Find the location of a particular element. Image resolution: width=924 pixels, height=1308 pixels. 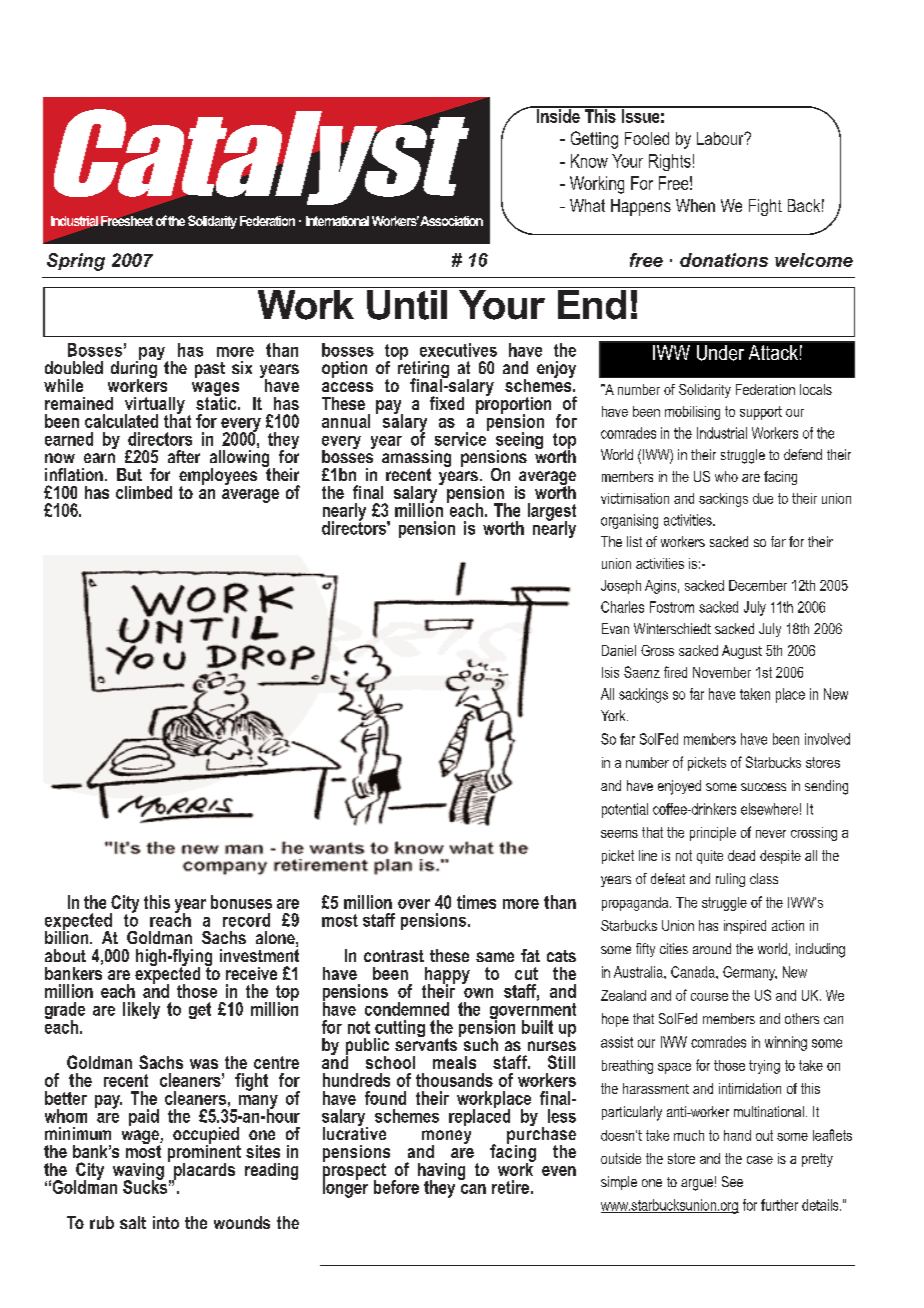

Inside is located at coordinates (558, 115).
